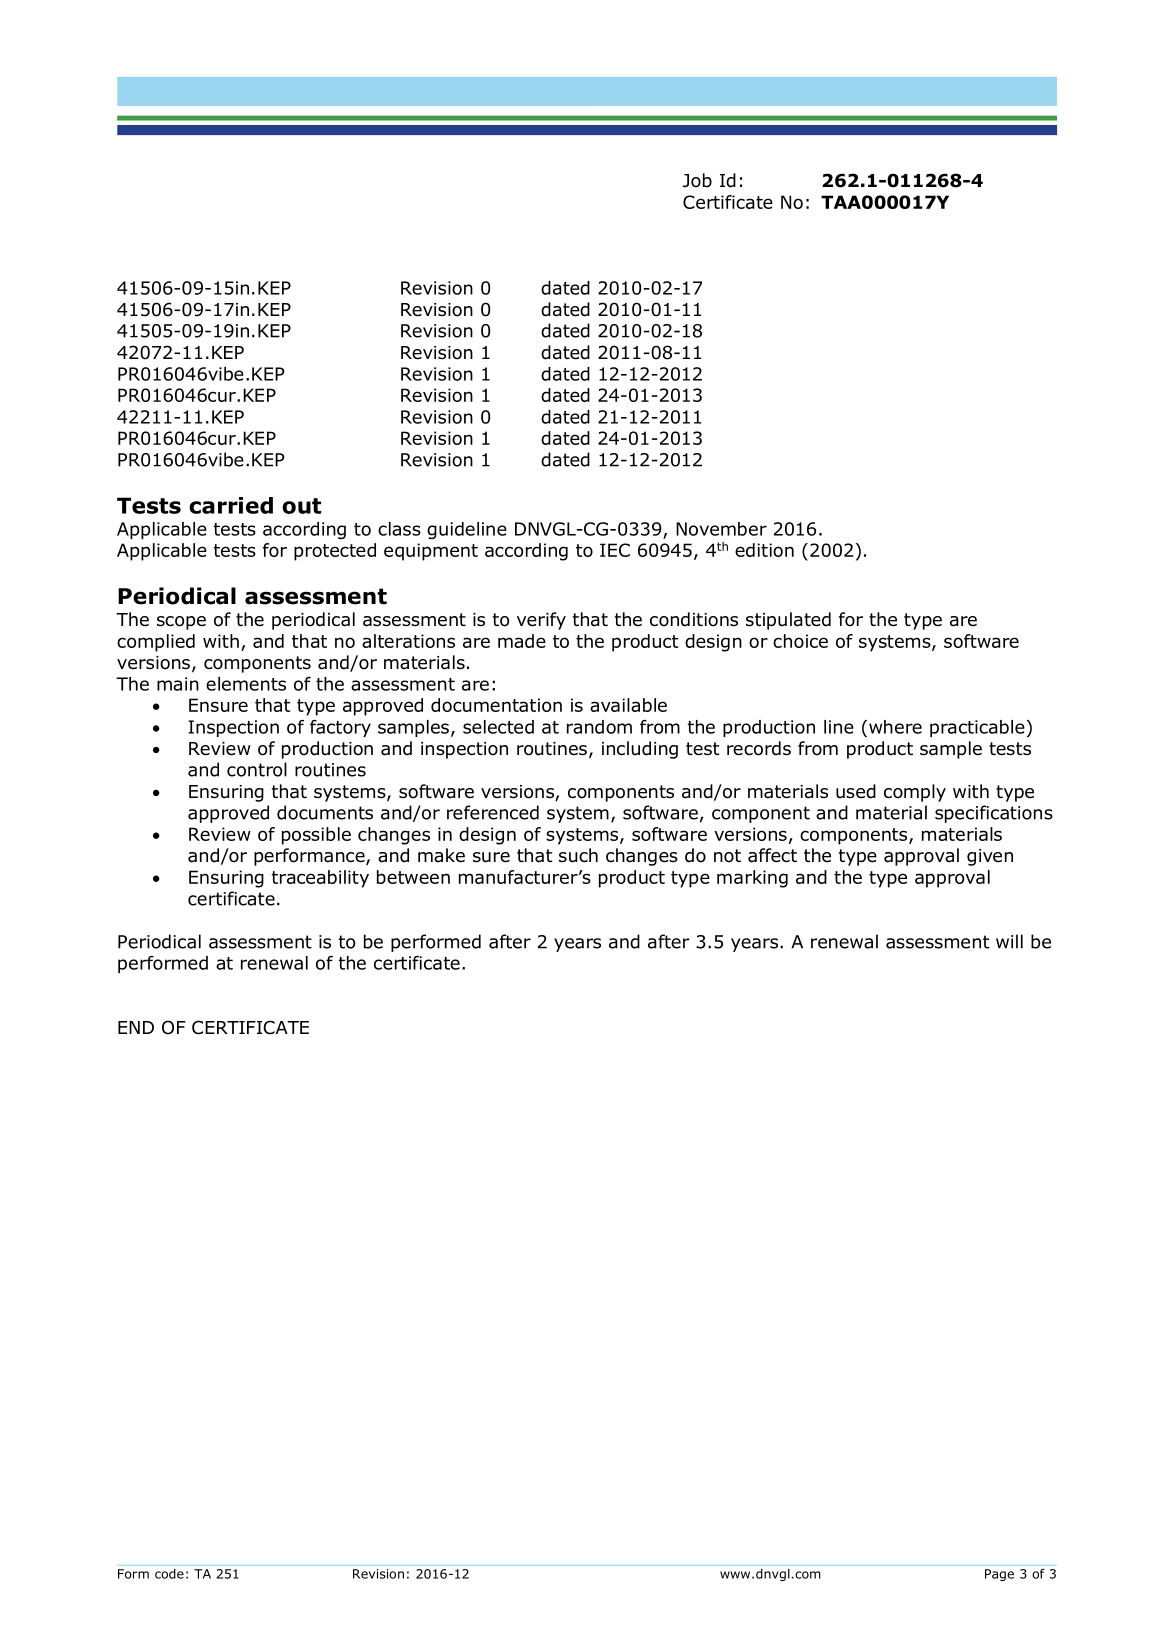  Describe the element at coordinates (169, 1574) in the page. I see `code` at that location.
